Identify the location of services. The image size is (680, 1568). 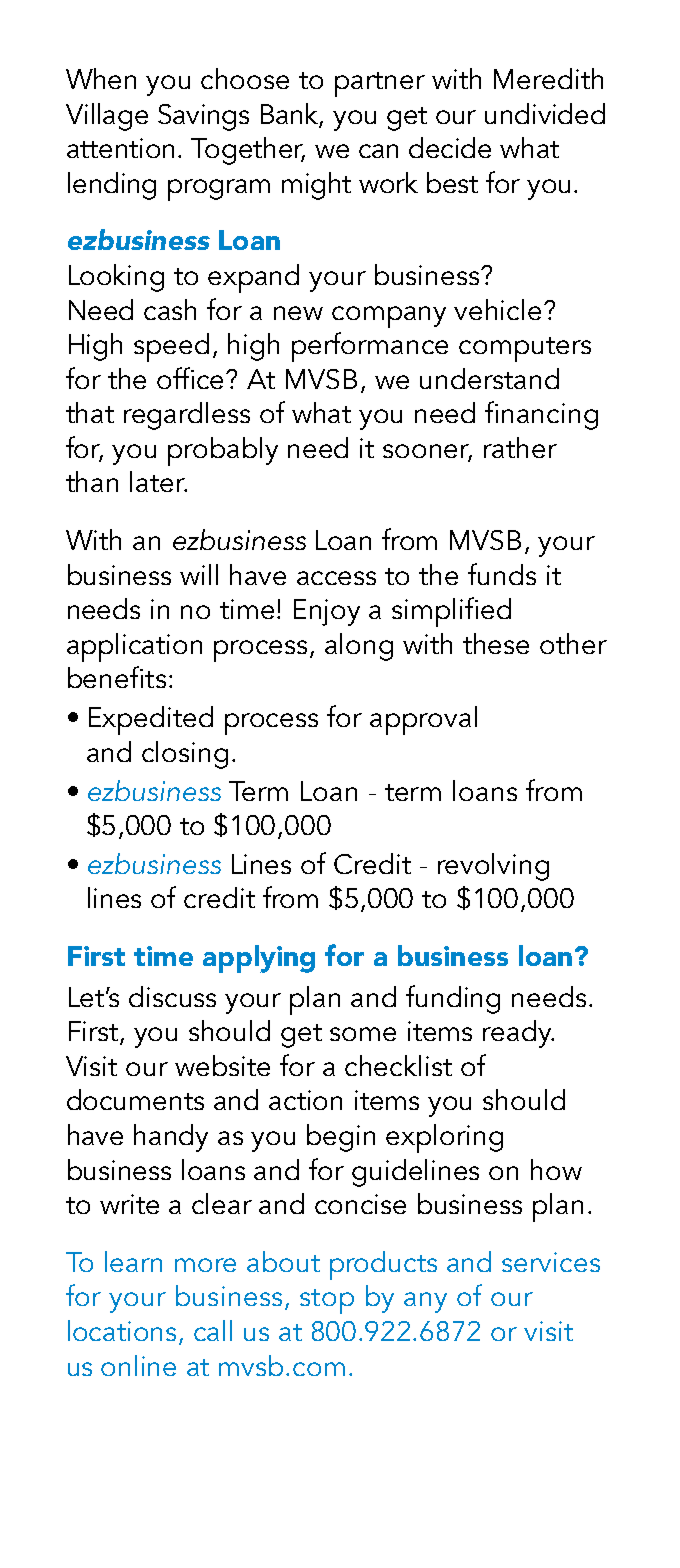
(551, 1262).
